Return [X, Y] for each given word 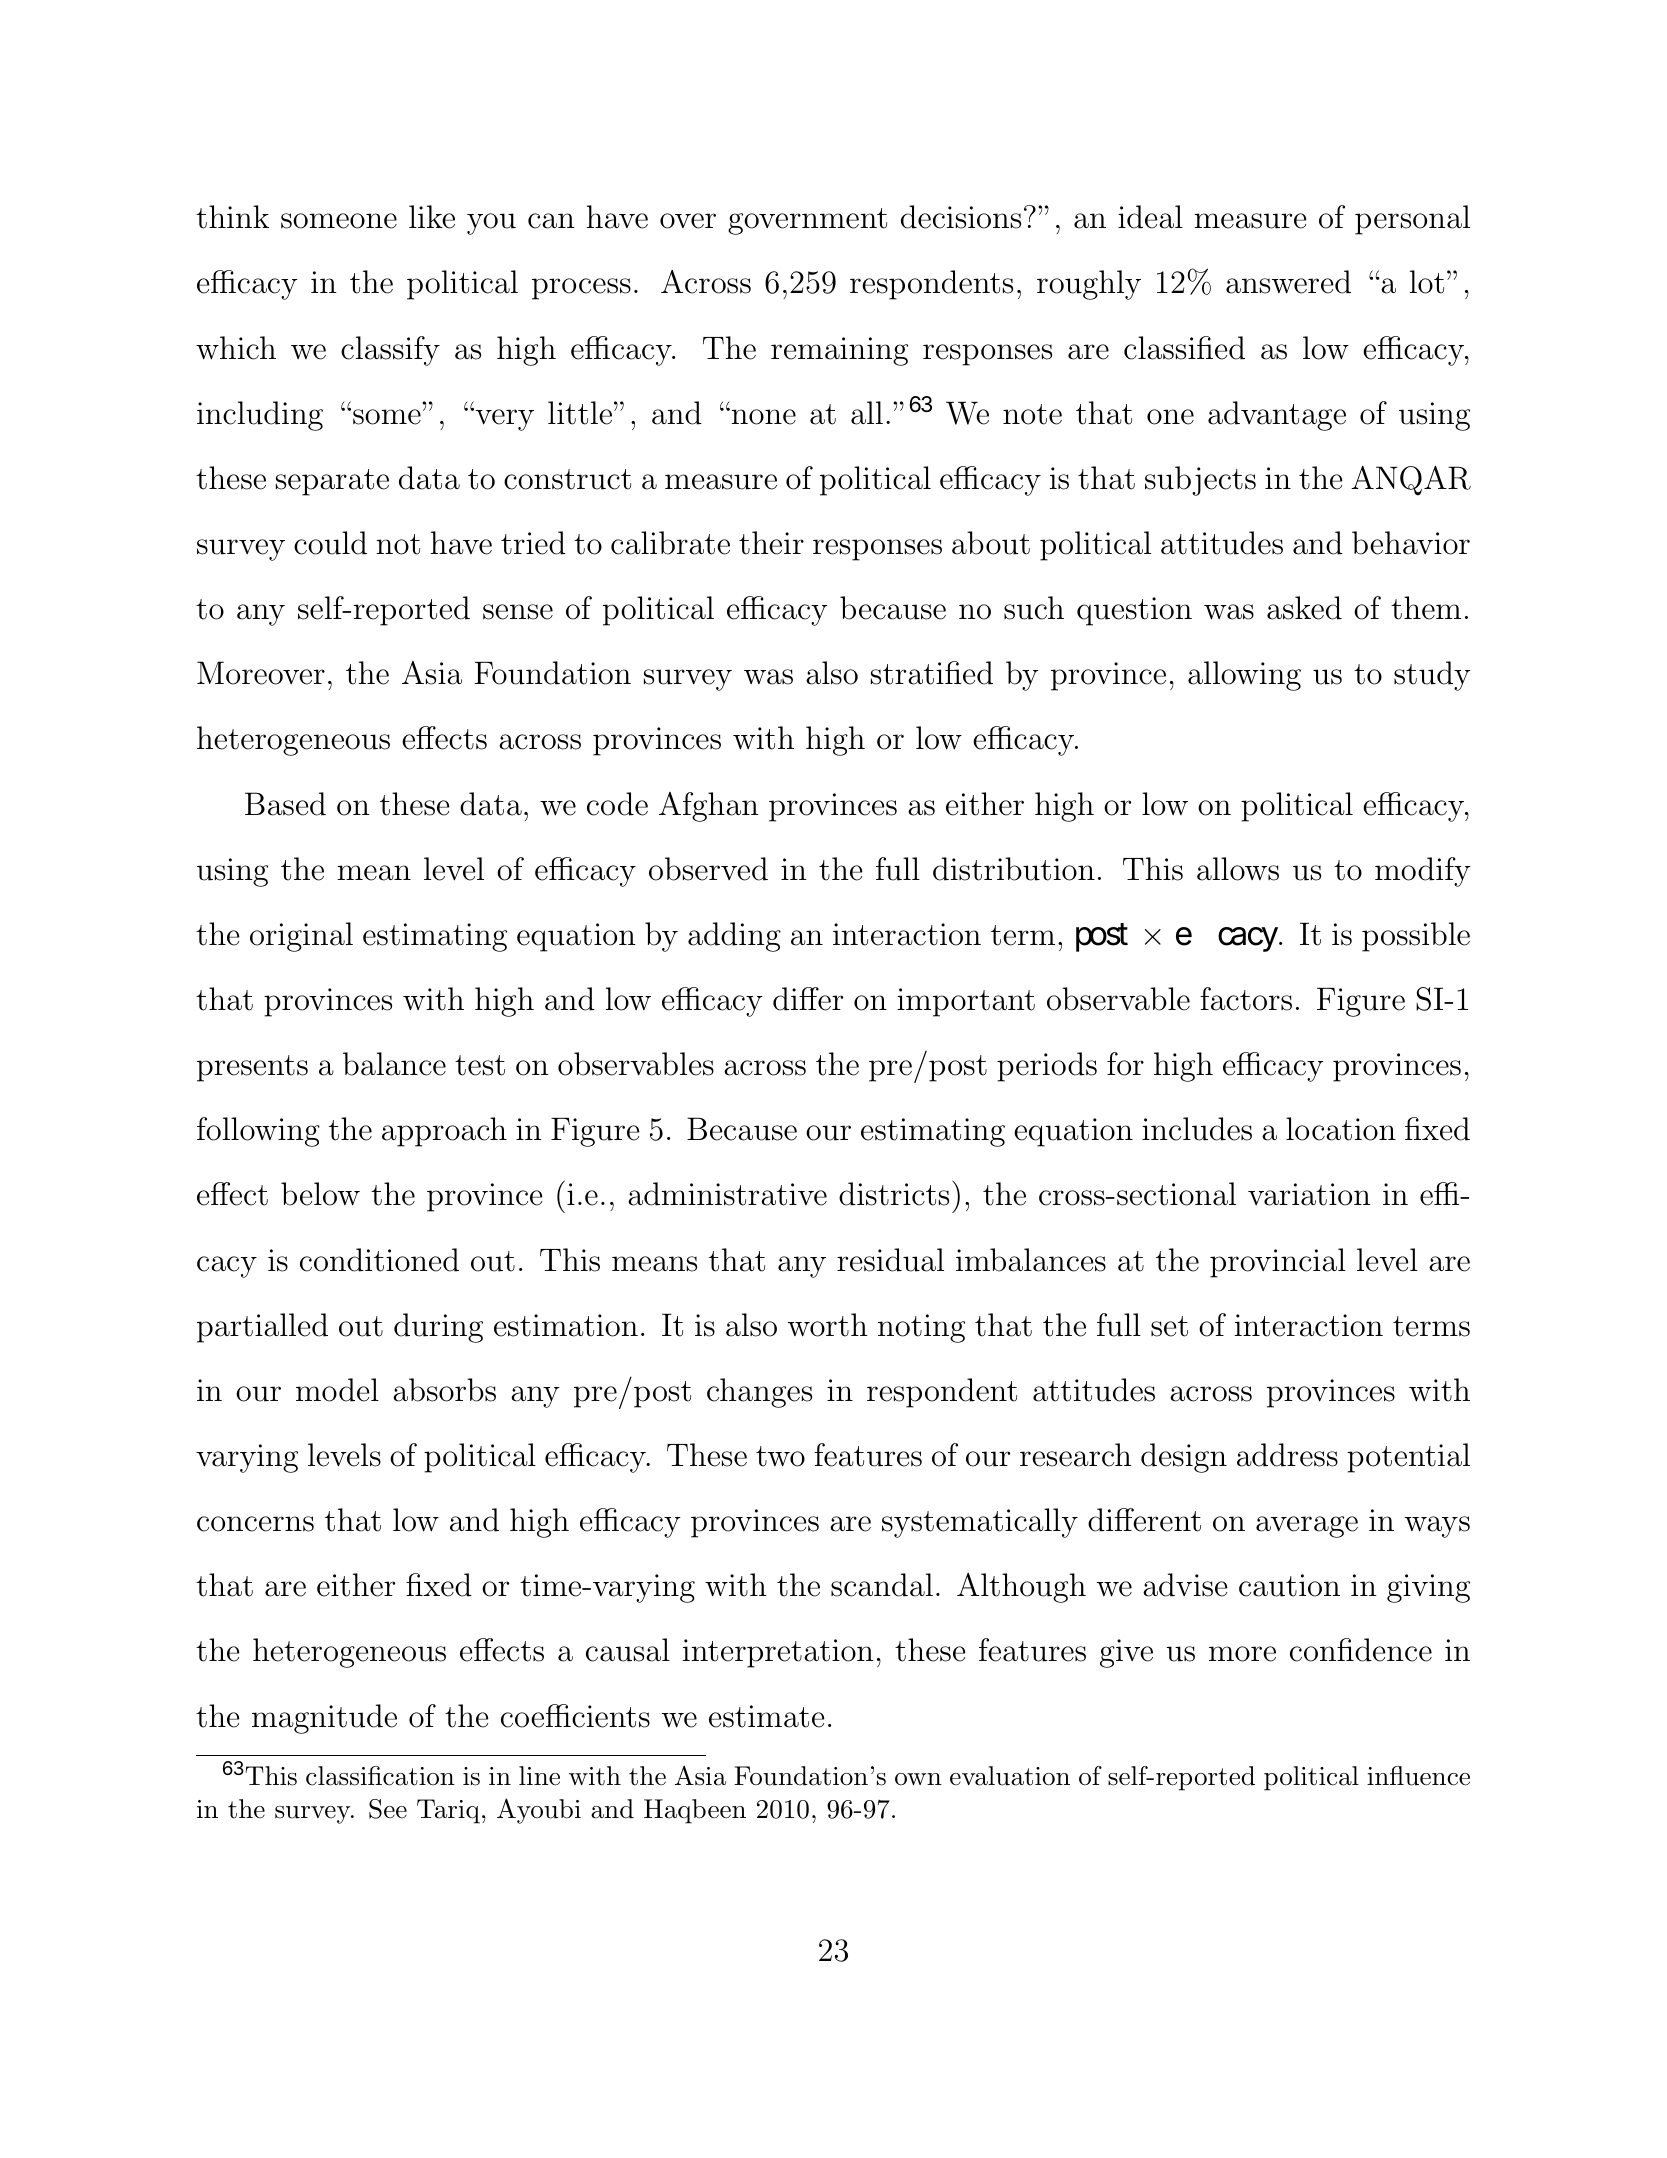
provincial [1278, 1263]
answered [1288, 282]
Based [285, 804]
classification [380, 1776]
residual [890, 1260]
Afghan [708, 807]
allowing [1244, 676]
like [432, 217]
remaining [839, 351]
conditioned [379, 1260]
